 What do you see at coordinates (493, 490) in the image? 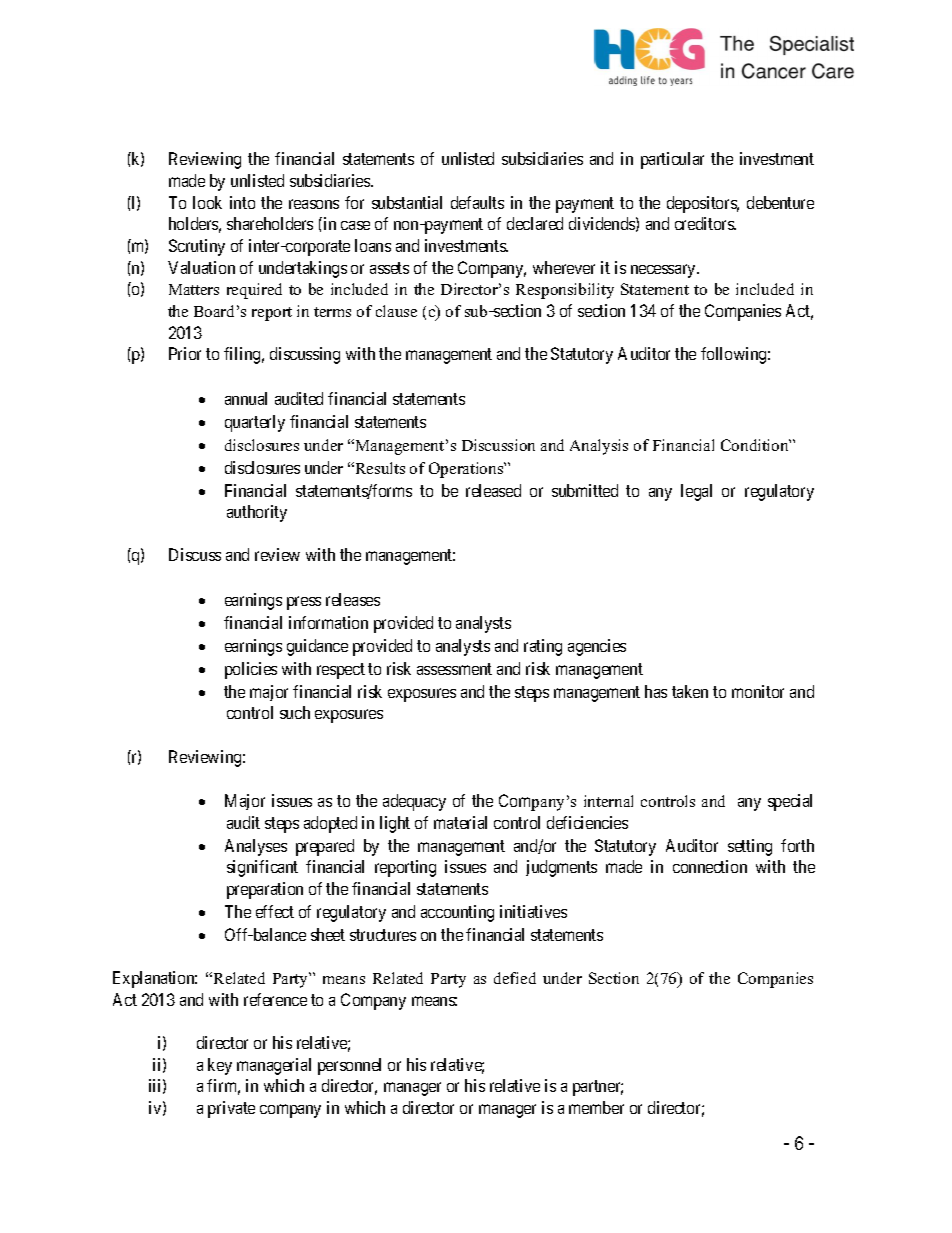
I see `released` at bounding box center [493, 490].
